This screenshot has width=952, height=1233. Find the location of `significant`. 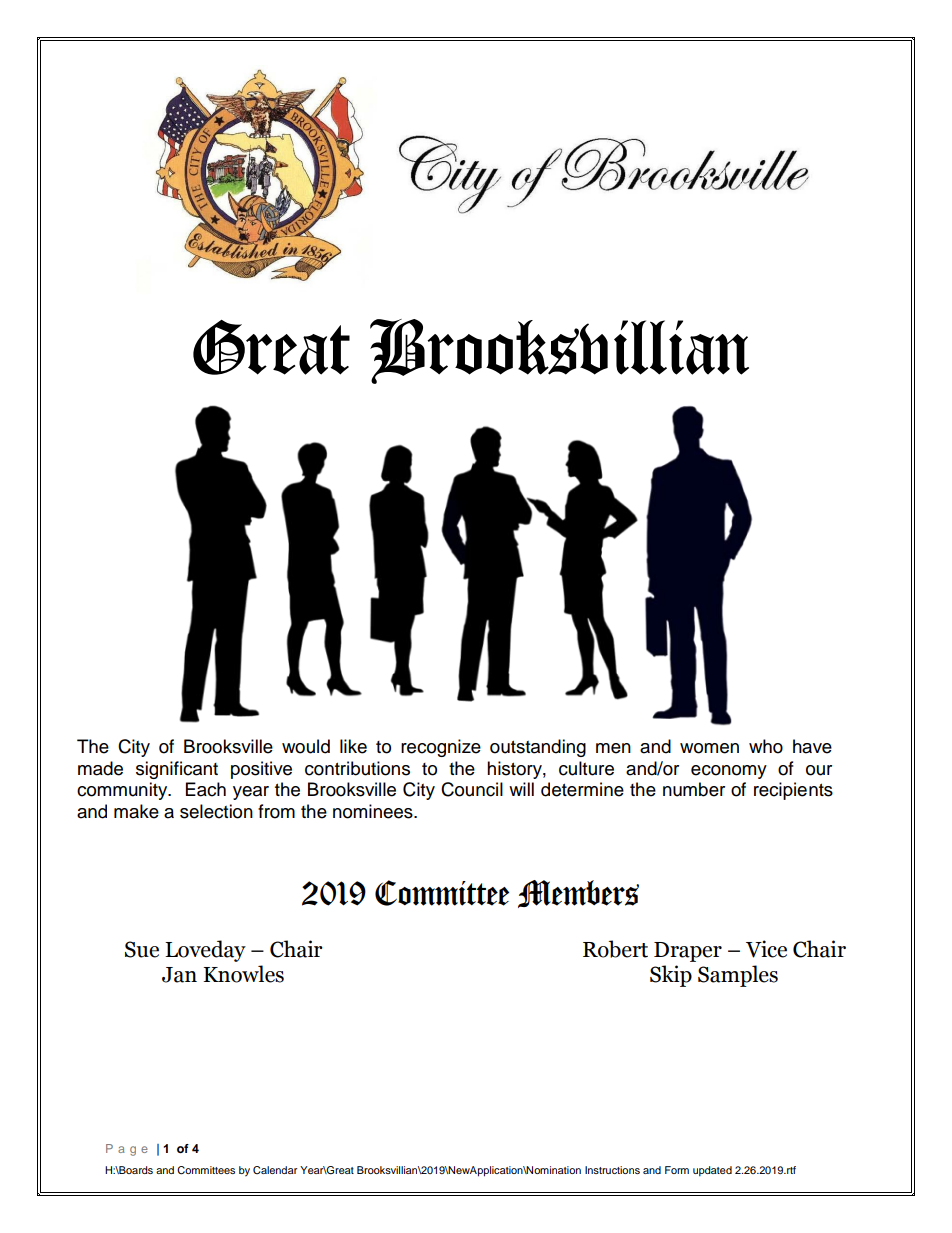

significant is located at coordinates (177, 770).
